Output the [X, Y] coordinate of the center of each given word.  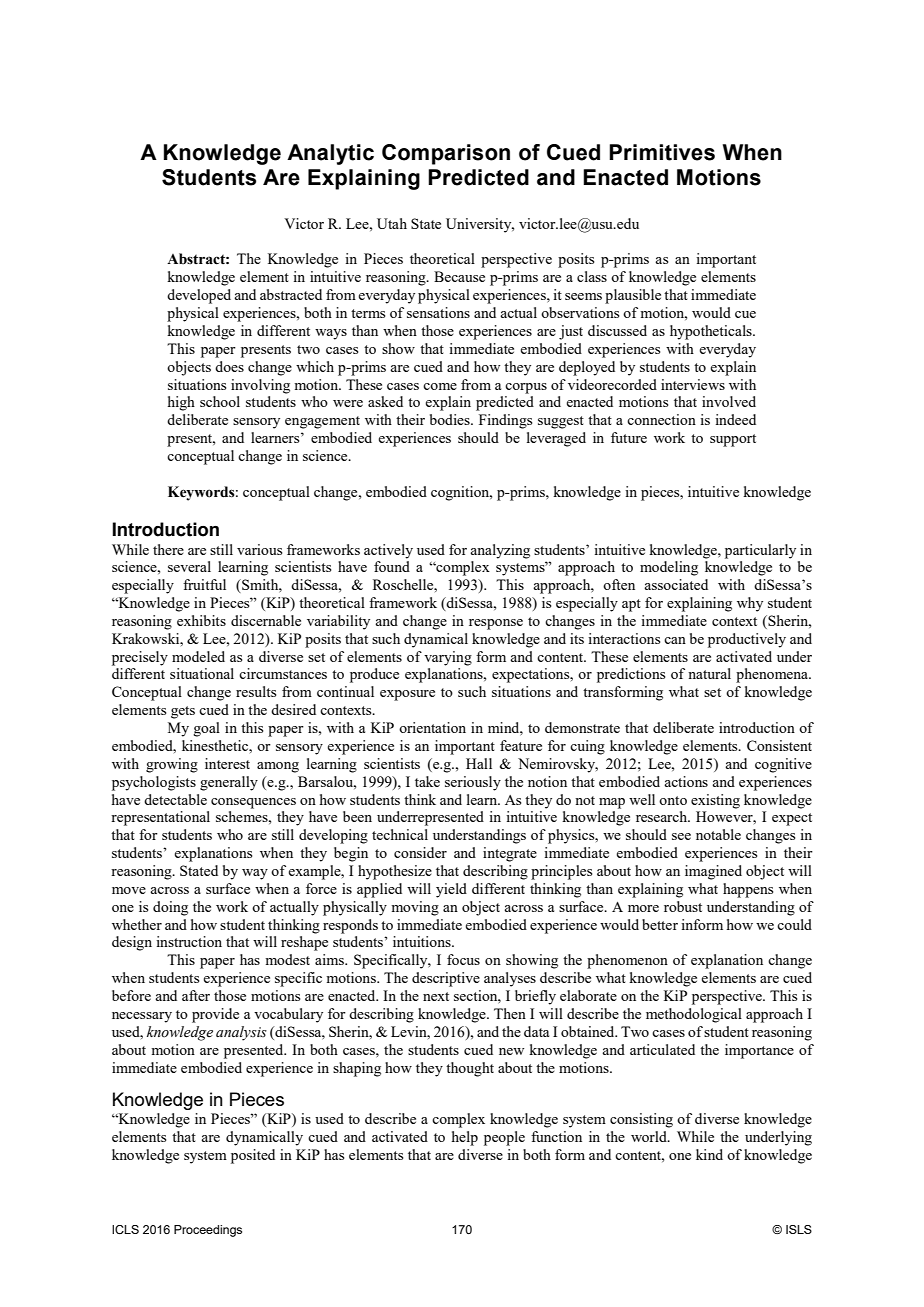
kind [709, 1154]
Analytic [330, 154]
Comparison [446, 154]
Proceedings [208, 1231]
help [465, 1138]
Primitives [662, 152]
